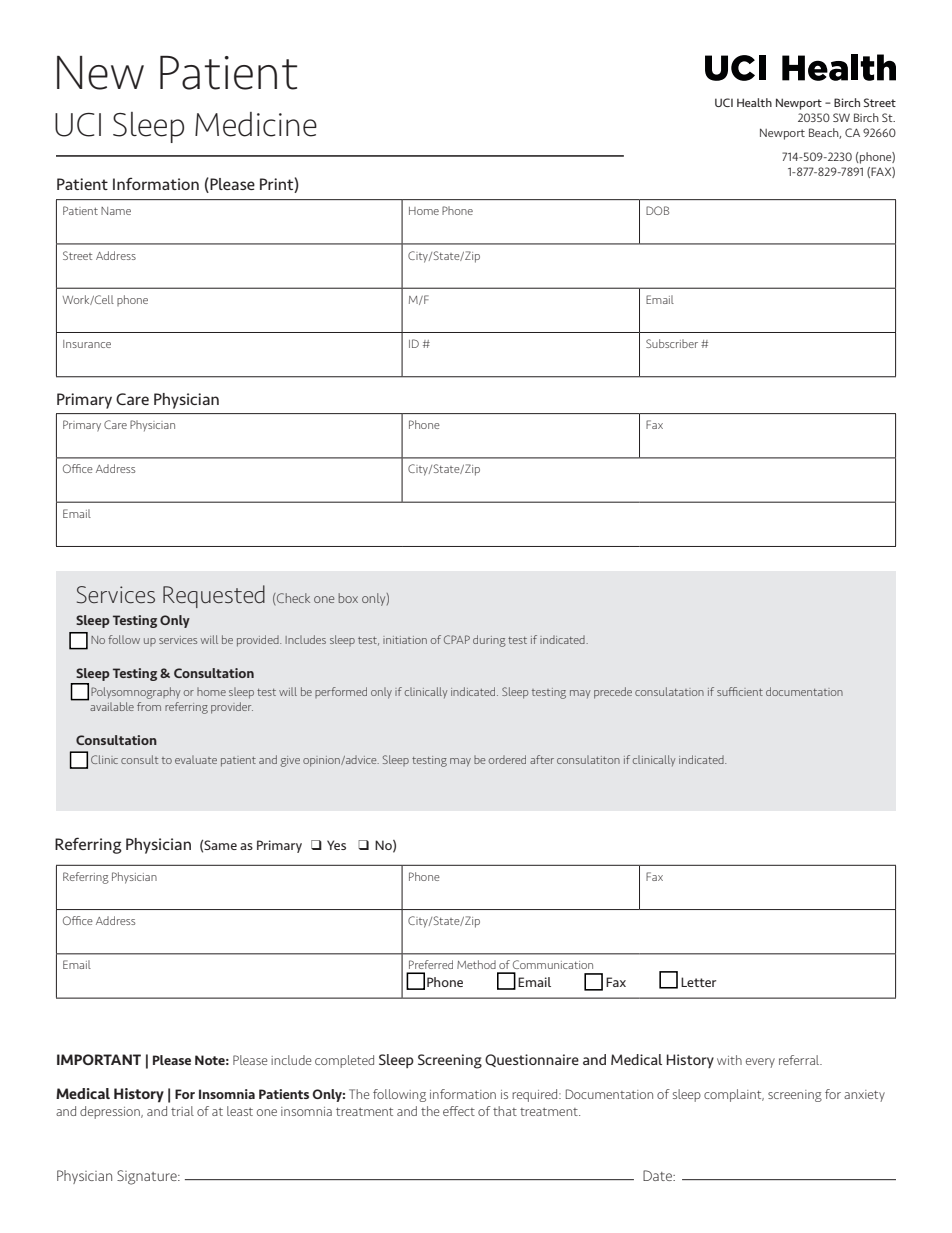 This screenshot has width=952, height=1233. I want to click on Medicine, so click(256, 124).
